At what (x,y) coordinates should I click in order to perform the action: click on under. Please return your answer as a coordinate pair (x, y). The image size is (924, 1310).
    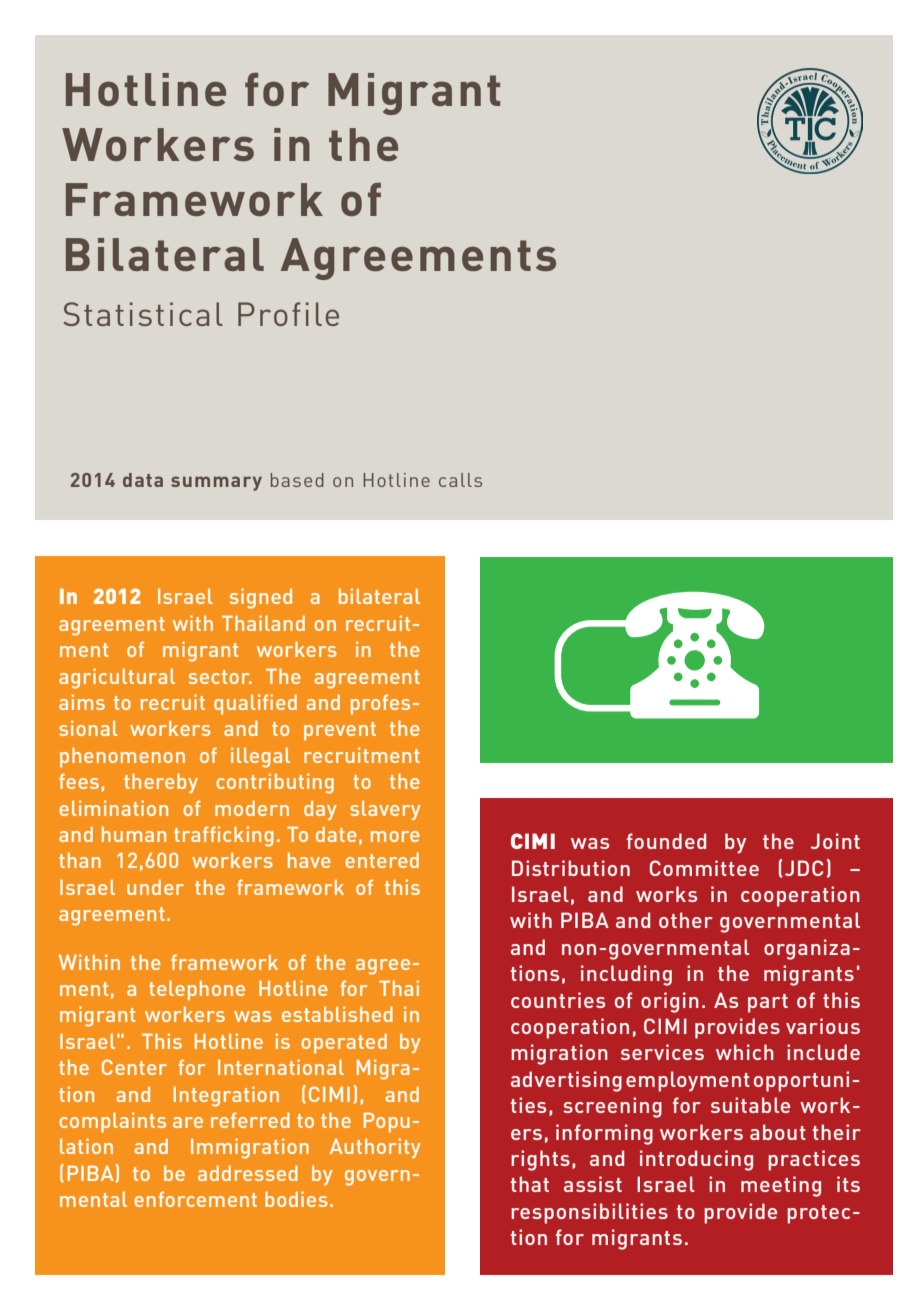
    Looking at the image, I should click on (155, 887).
